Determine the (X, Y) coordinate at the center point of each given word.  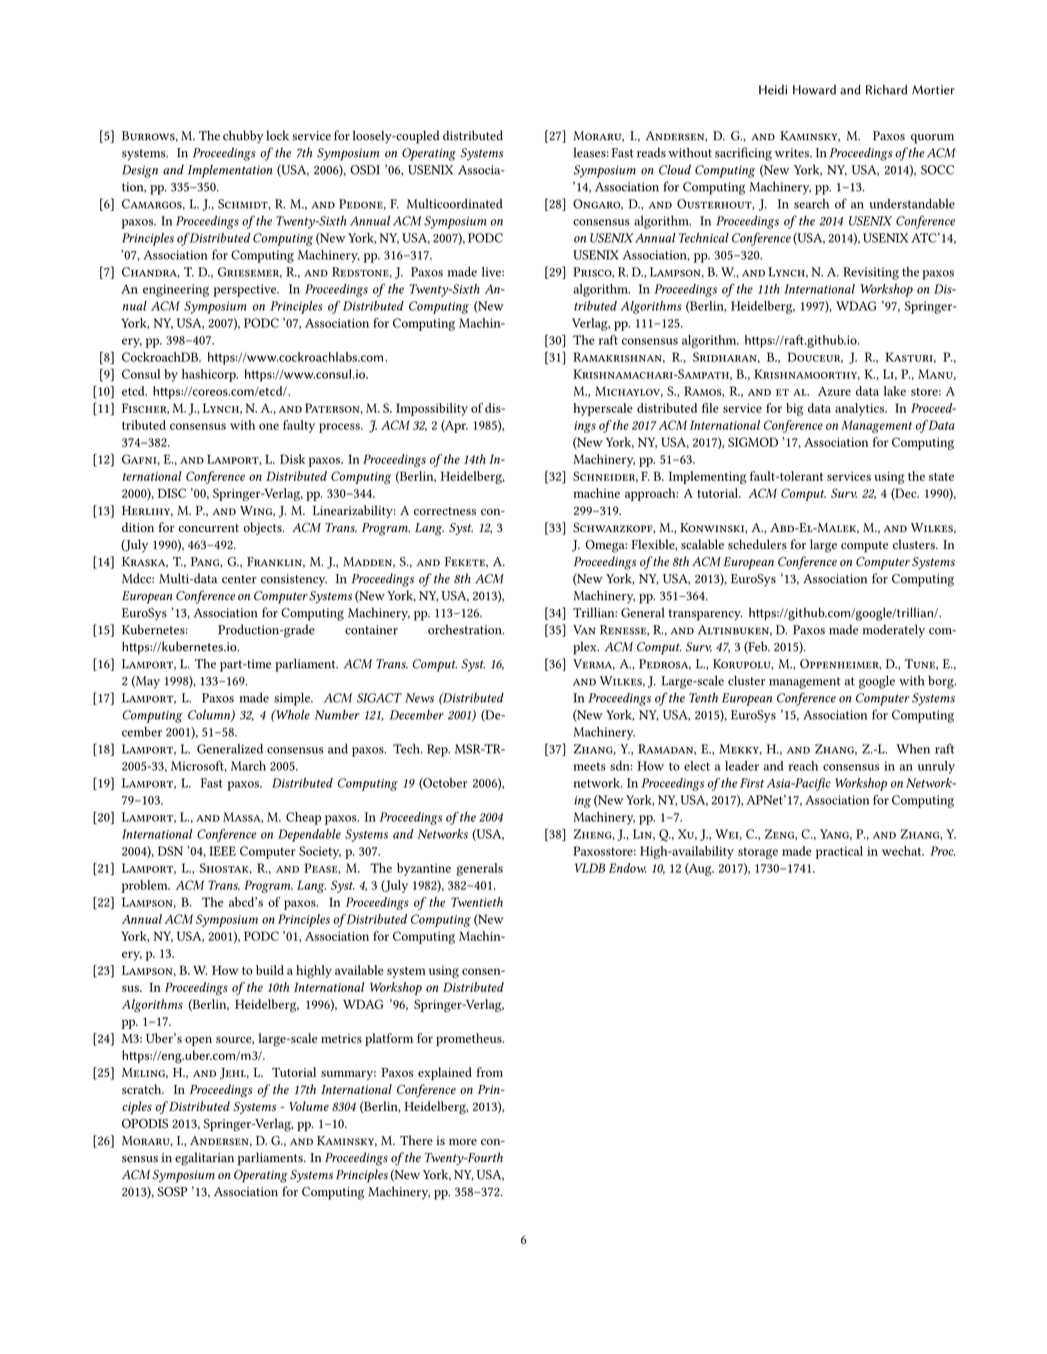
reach (803, 766)
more (463, 1142)
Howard (814, 90)
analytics (861, 409)
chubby (243, 137)
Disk (292, 459)
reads (651, 152)
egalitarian (204, 1159)
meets (590, 766)
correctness (445, 511)
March (248, 766)
